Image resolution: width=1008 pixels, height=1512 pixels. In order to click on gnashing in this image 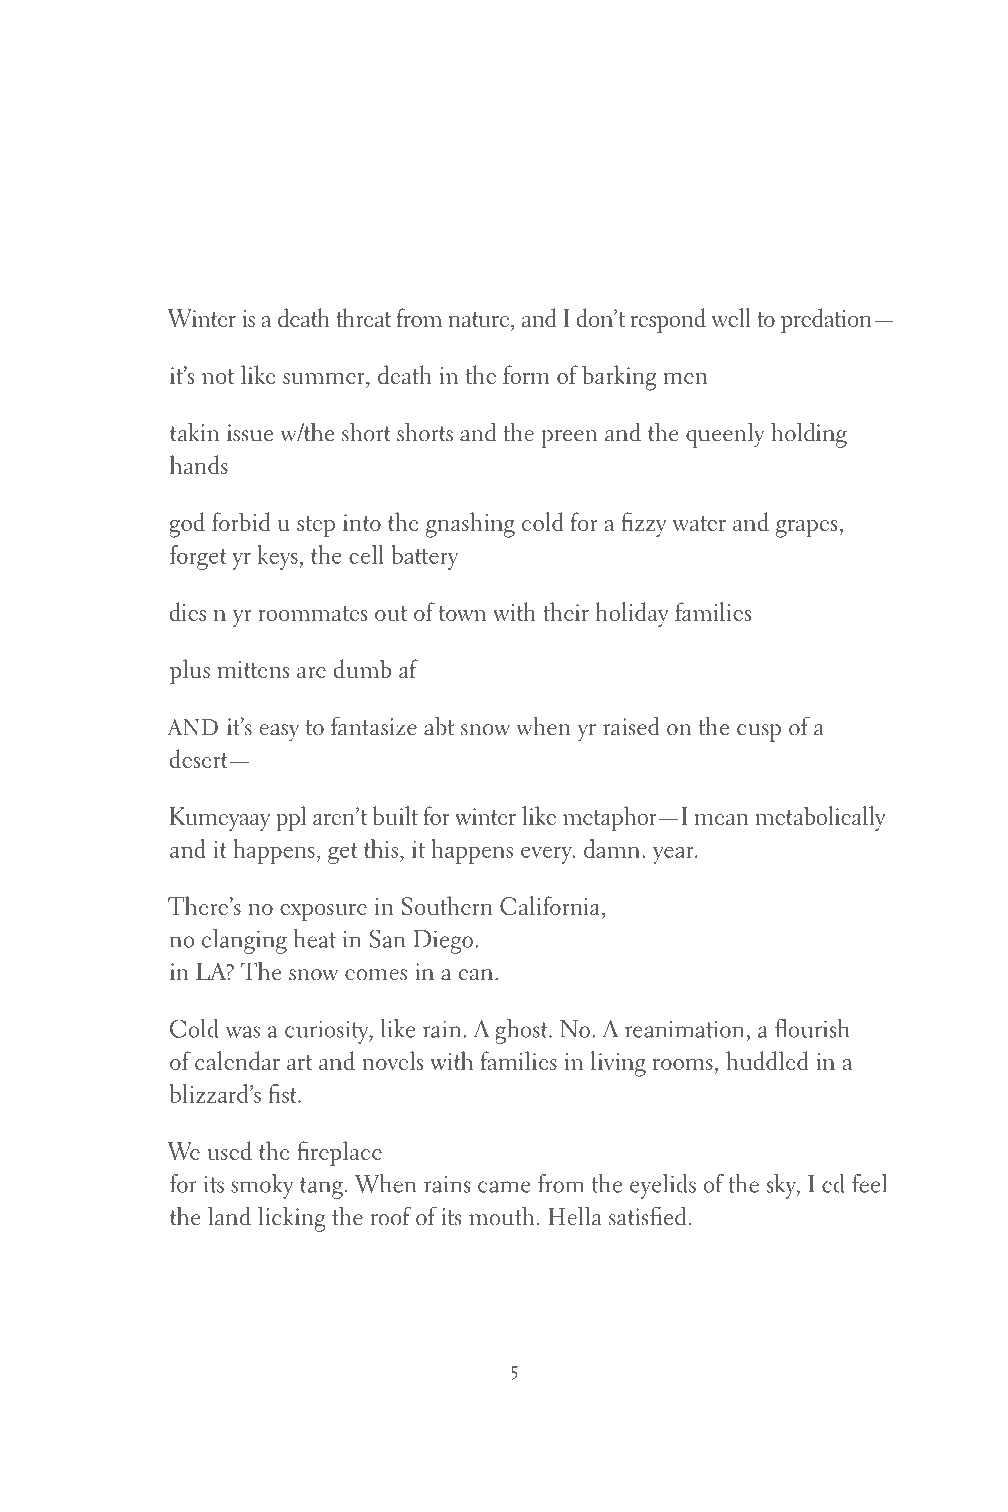, I will do `click(470, 525)`.
